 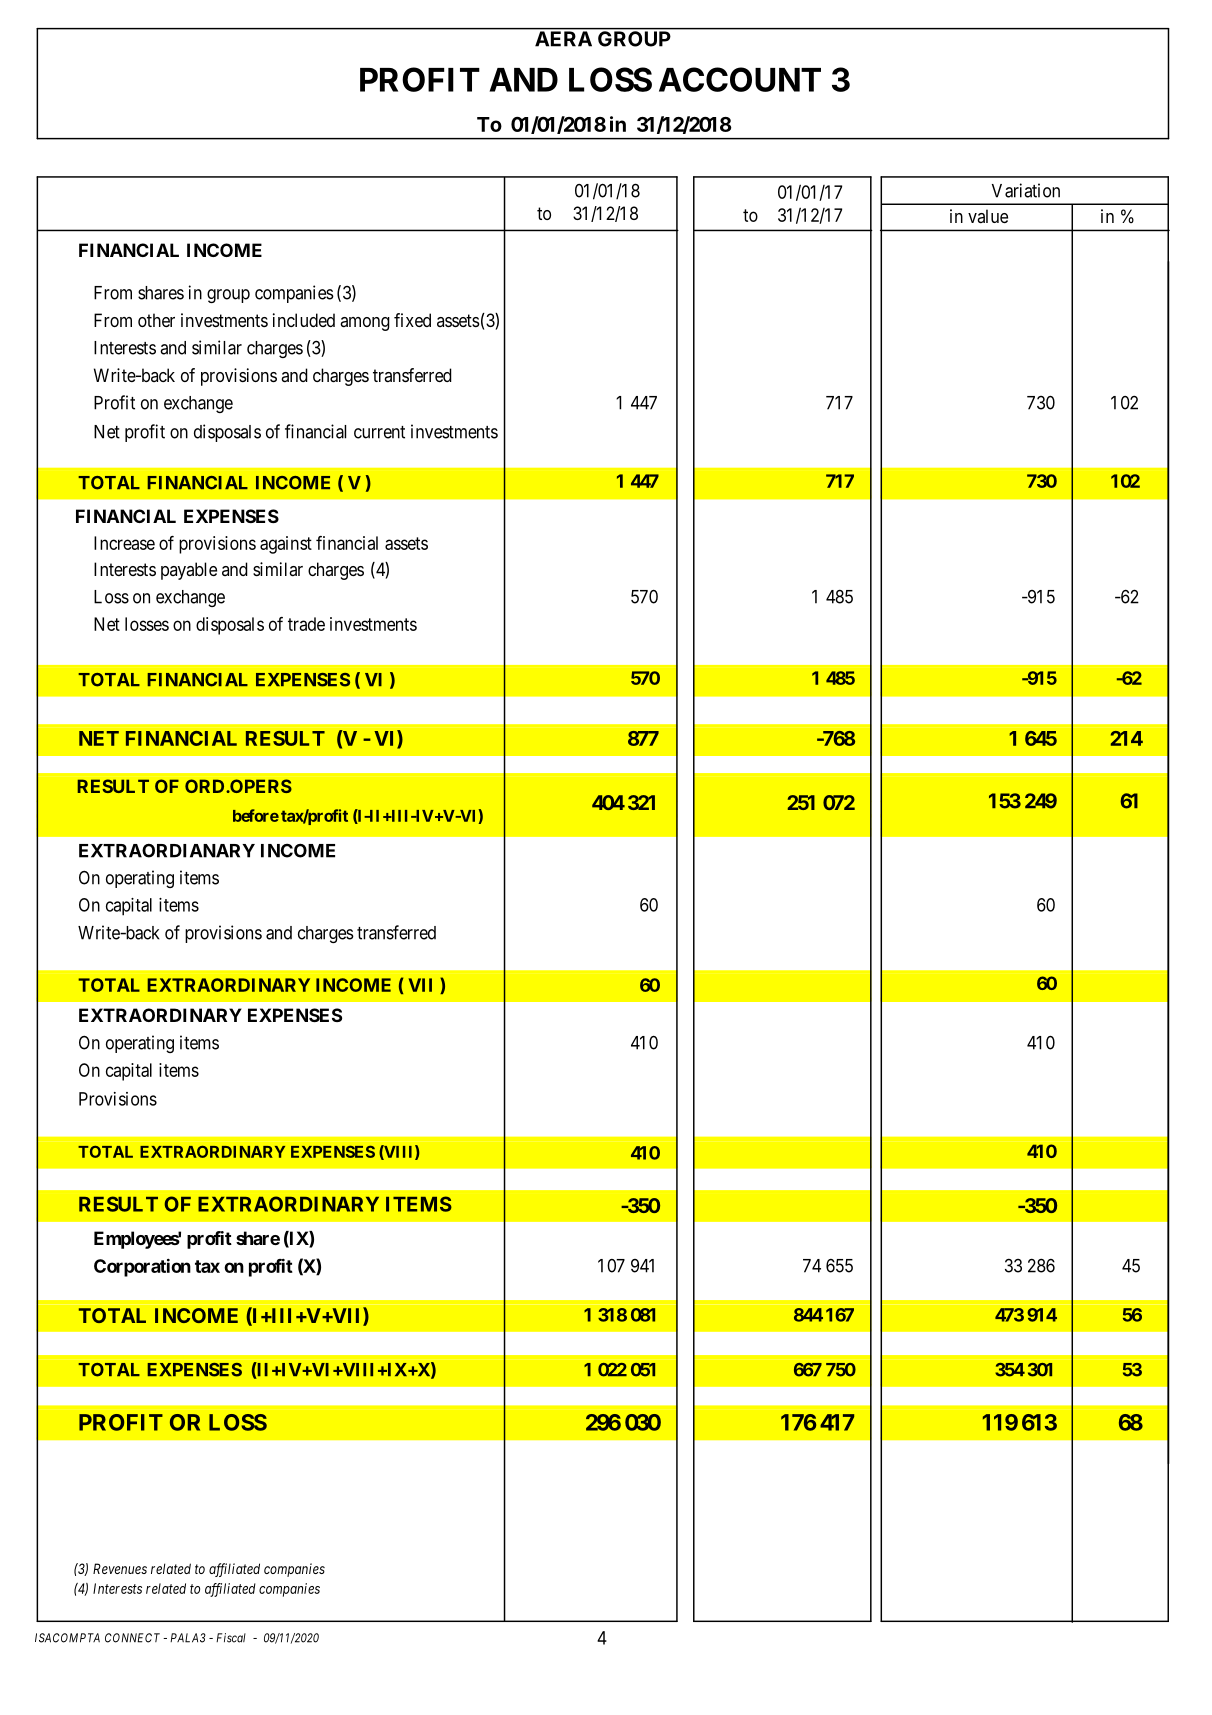 I want to click on among, so click(x=365, y=324).
